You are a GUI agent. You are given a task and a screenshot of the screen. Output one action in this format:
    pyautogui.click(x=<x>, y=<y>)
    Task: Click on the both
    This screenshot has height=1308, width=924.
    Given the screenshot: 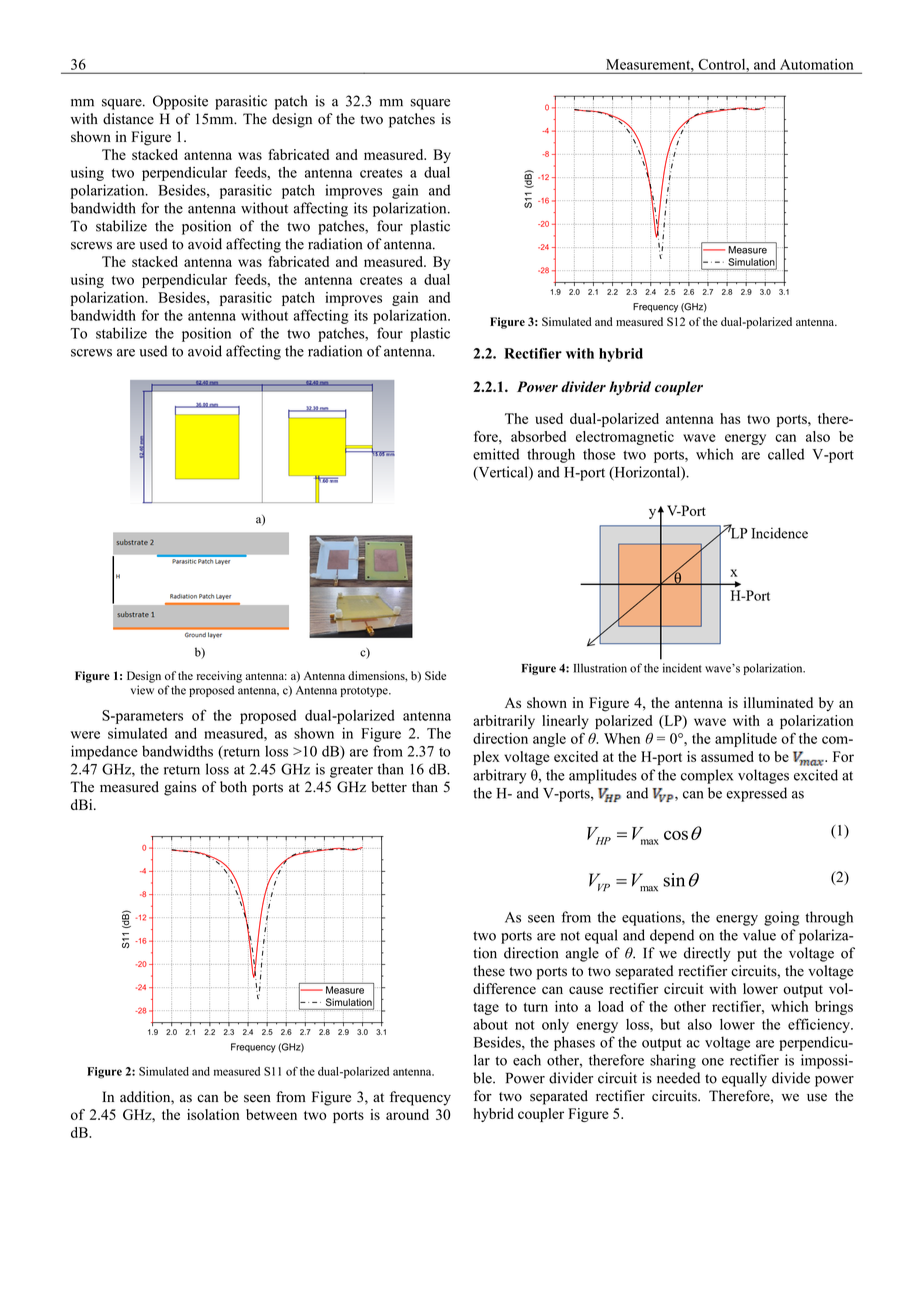 What is the action you would take?
    pyautogui.click(x=233, y=787)
